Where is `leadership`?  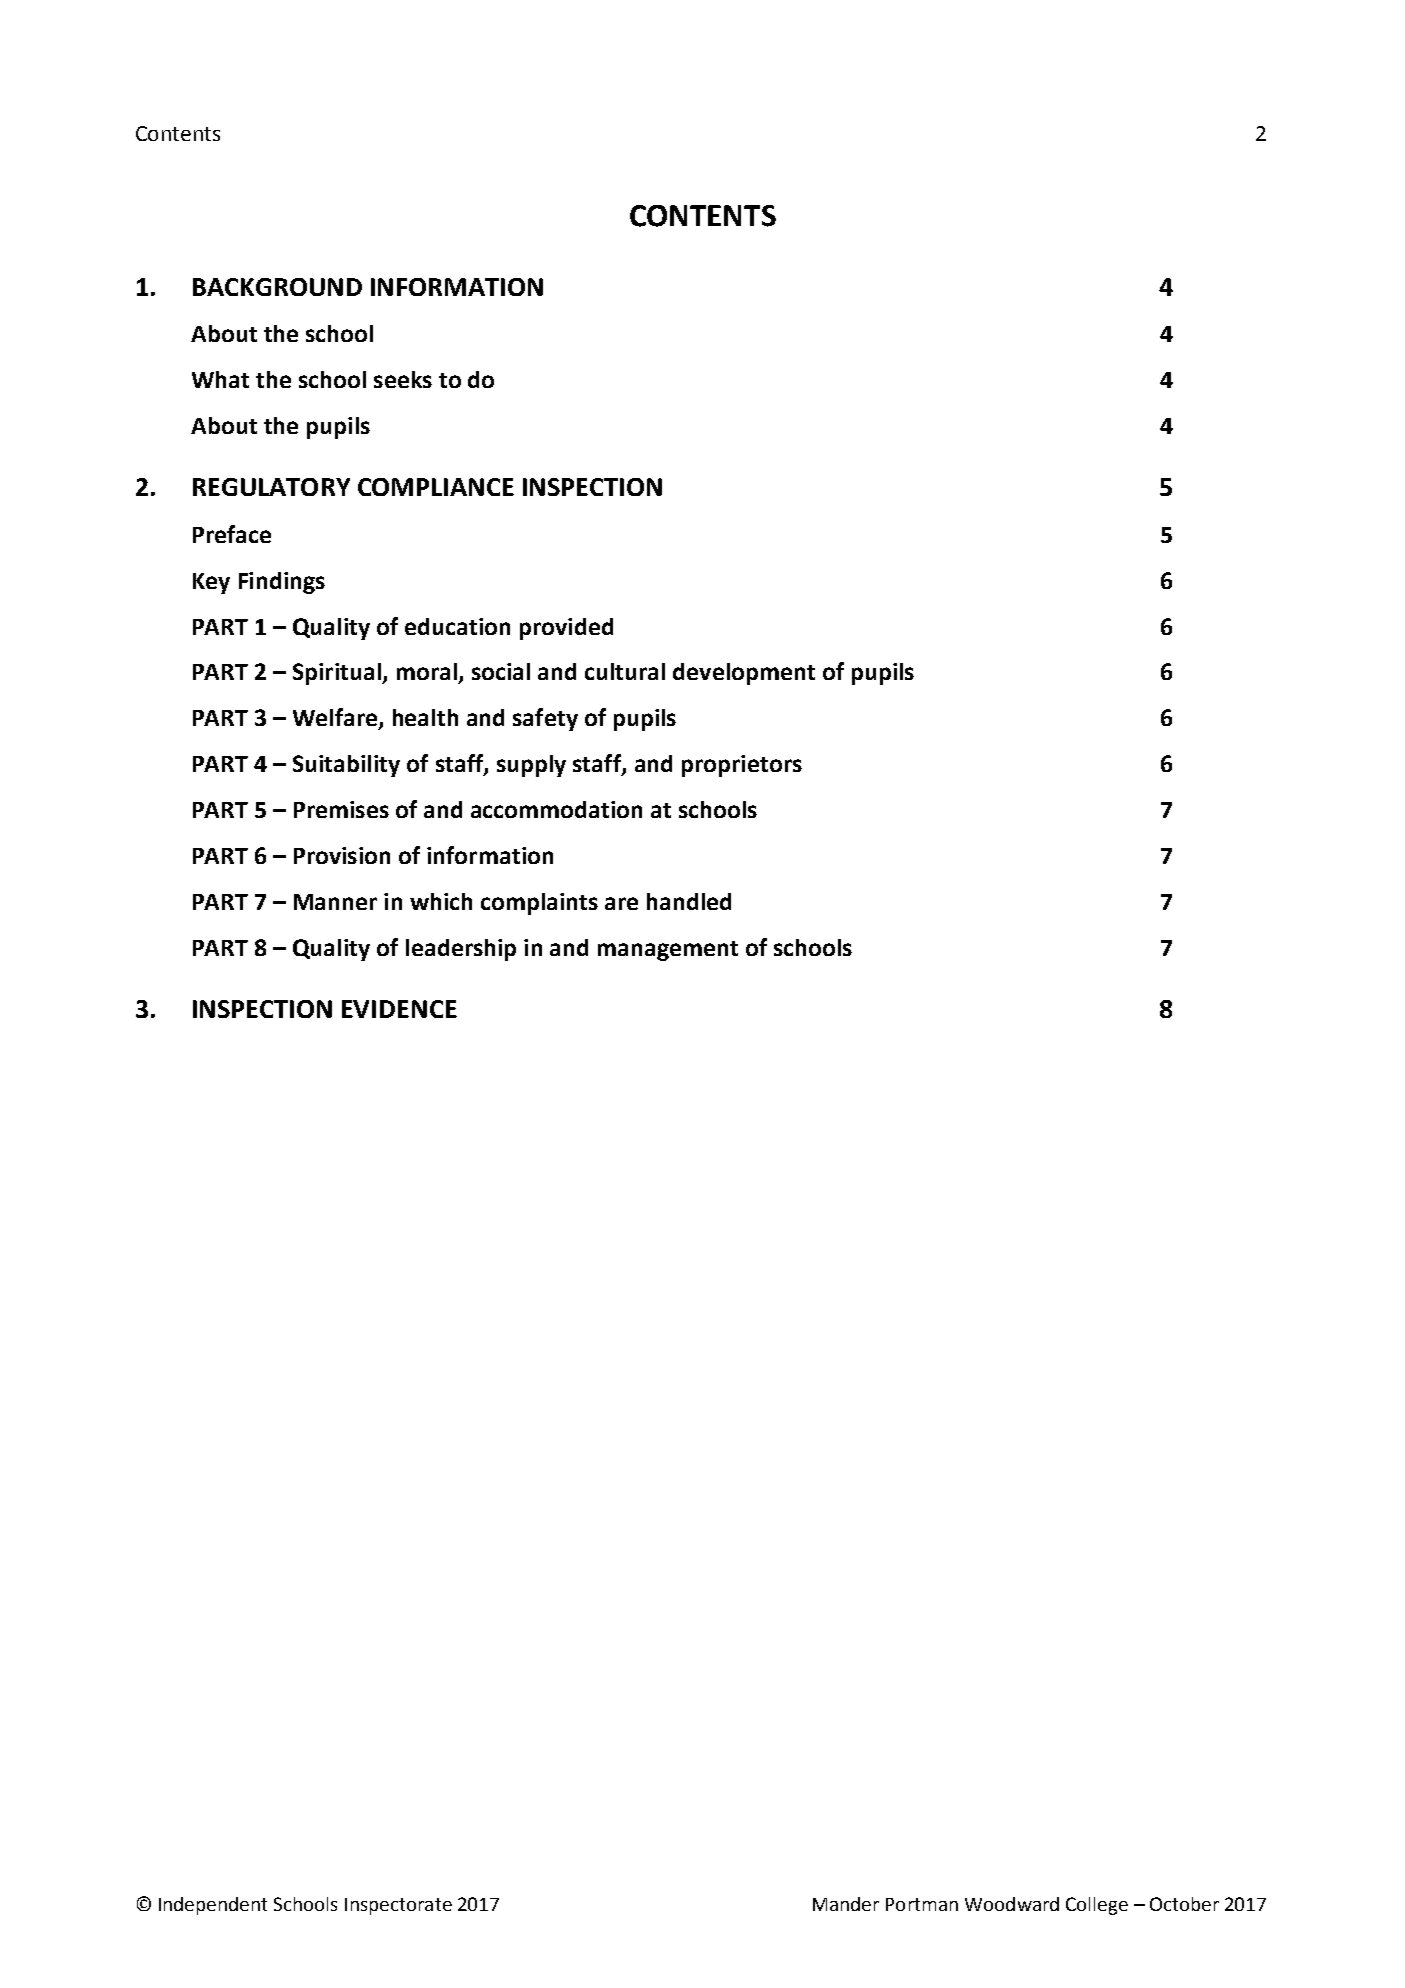 leadership is located at coordinates (461, 950).
